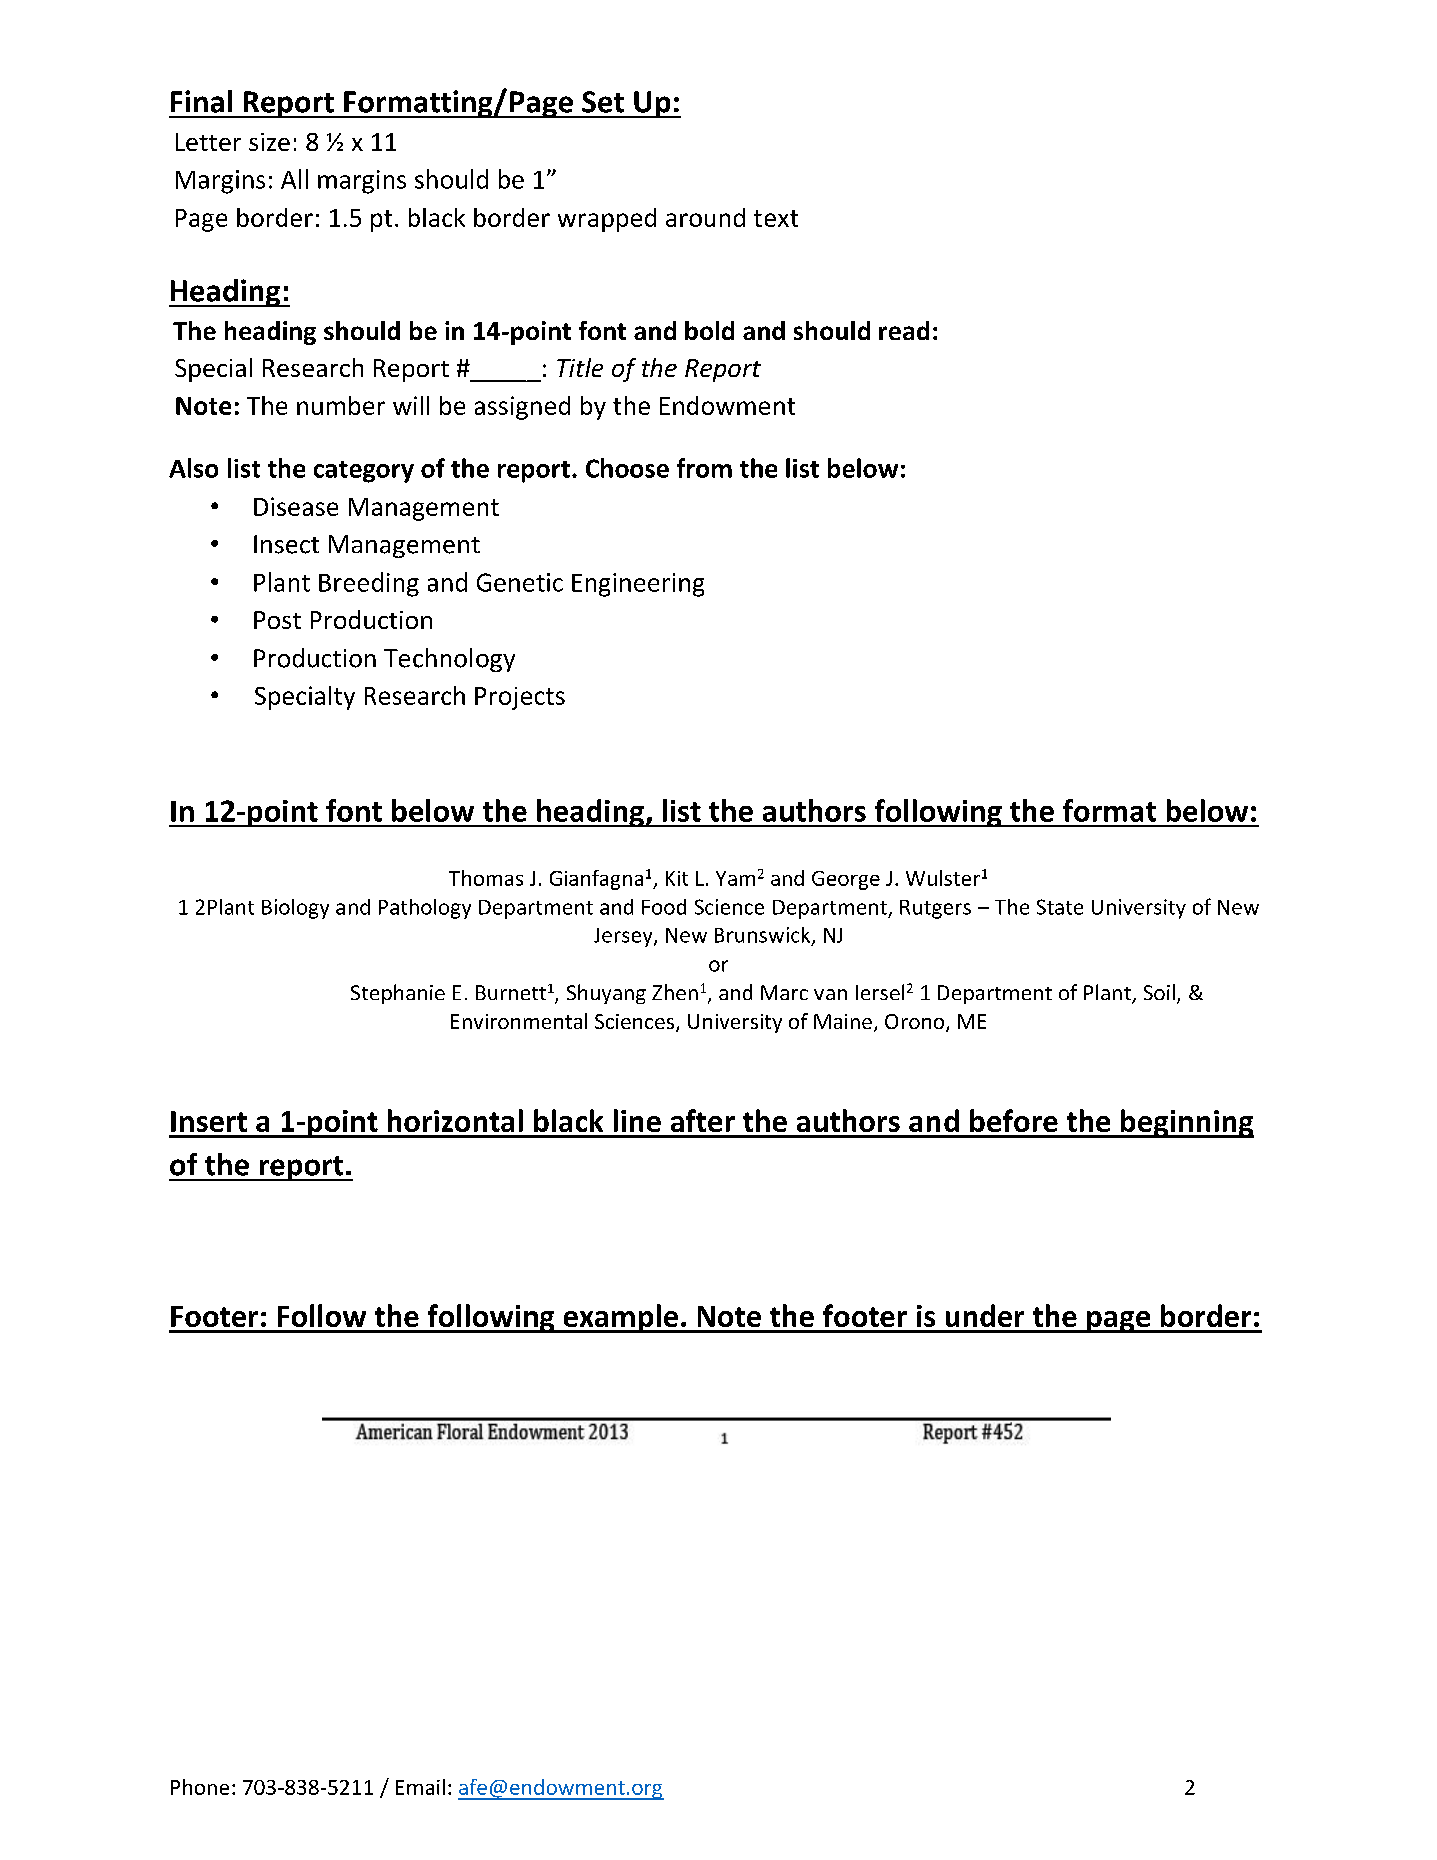  Describe the element at coordinates (420, 1787) in the document. I see `Email` at that location.
